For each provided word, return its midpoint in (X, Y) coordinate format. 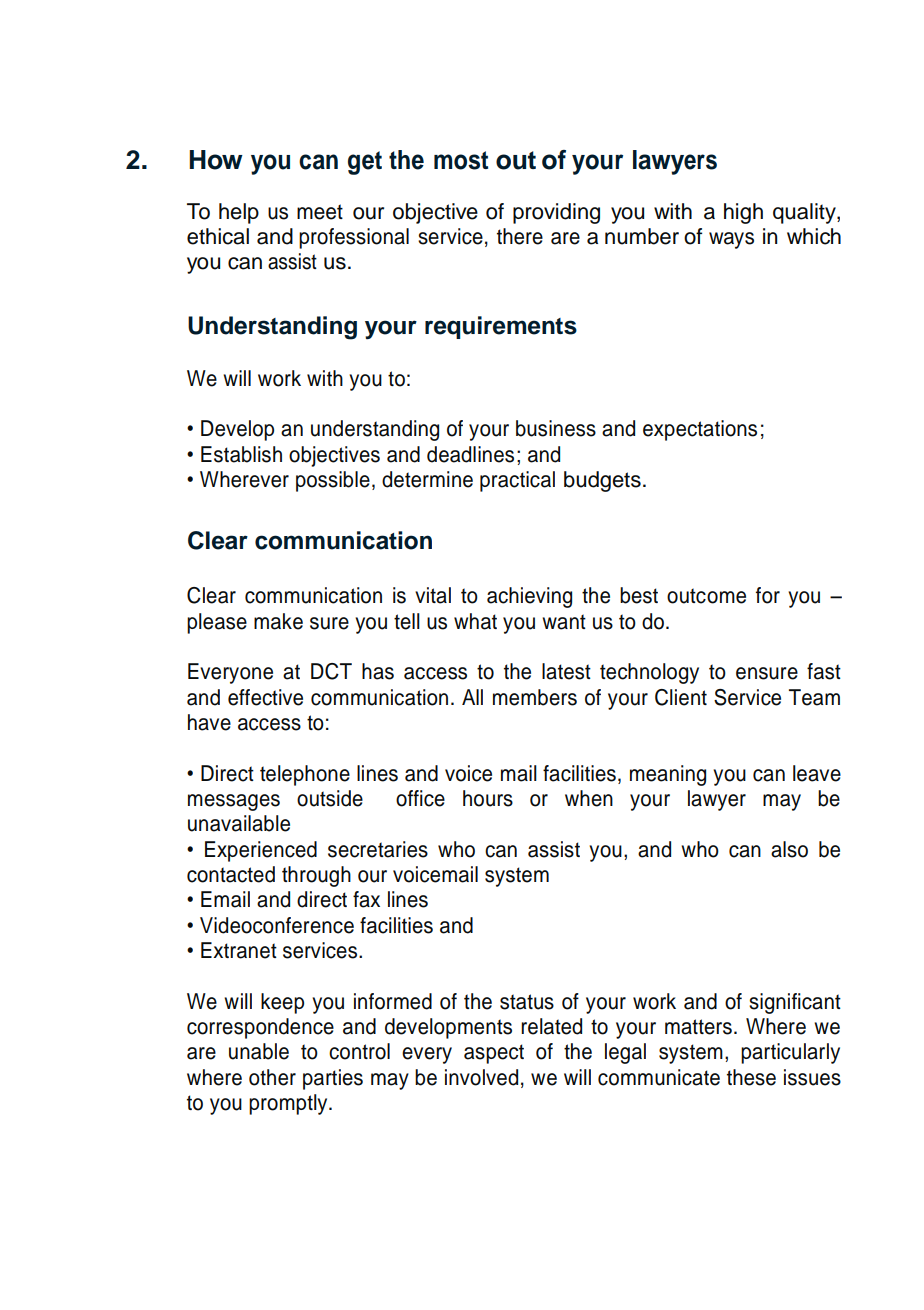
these (751, 1077)
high (743, 213)
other (272, 1077)
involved (481, 1077)
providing (556, 213)
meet (320, 212)
